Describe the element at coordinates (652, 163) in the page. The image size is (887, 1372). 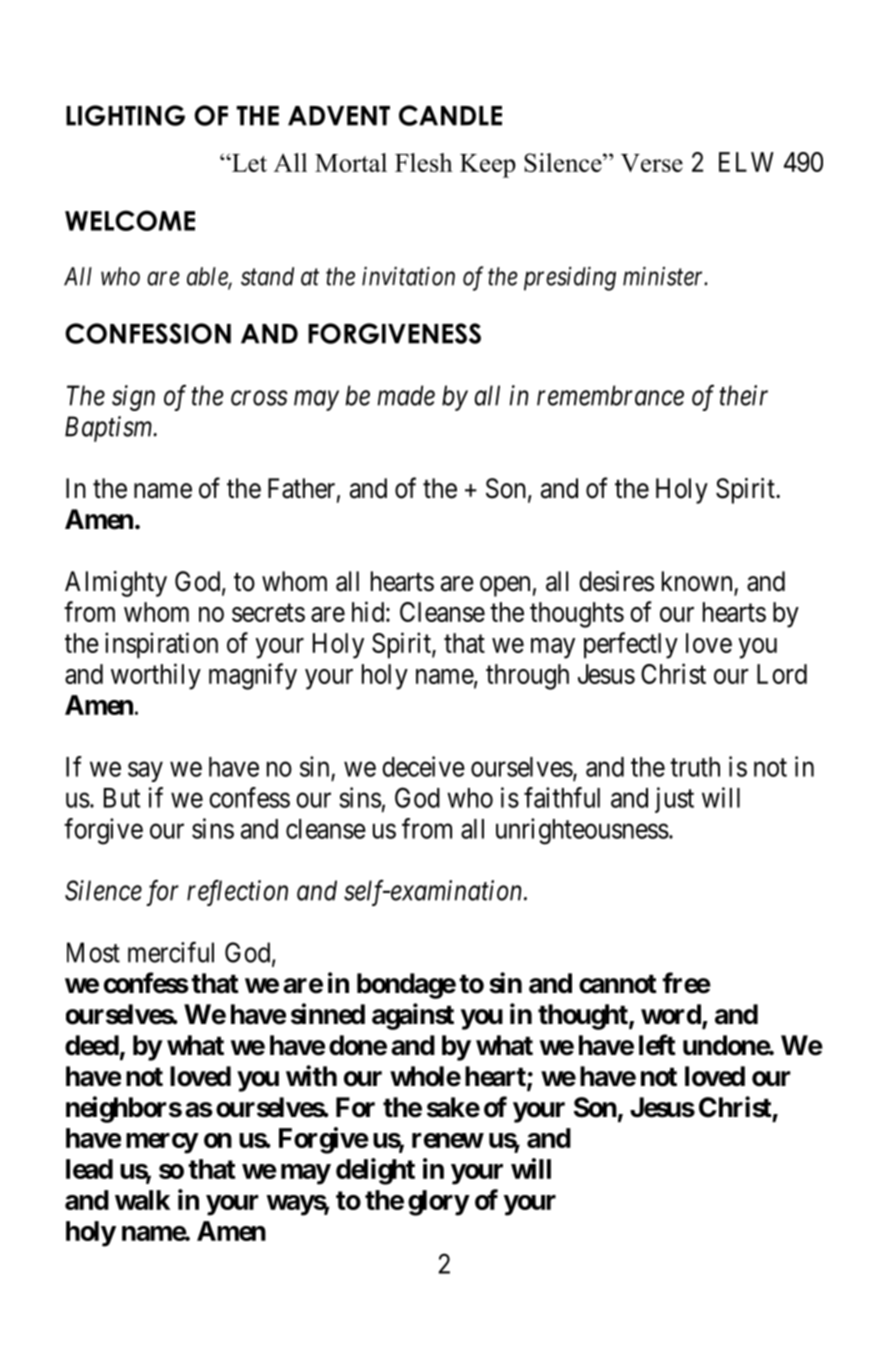
I see `Verse` at that location.
